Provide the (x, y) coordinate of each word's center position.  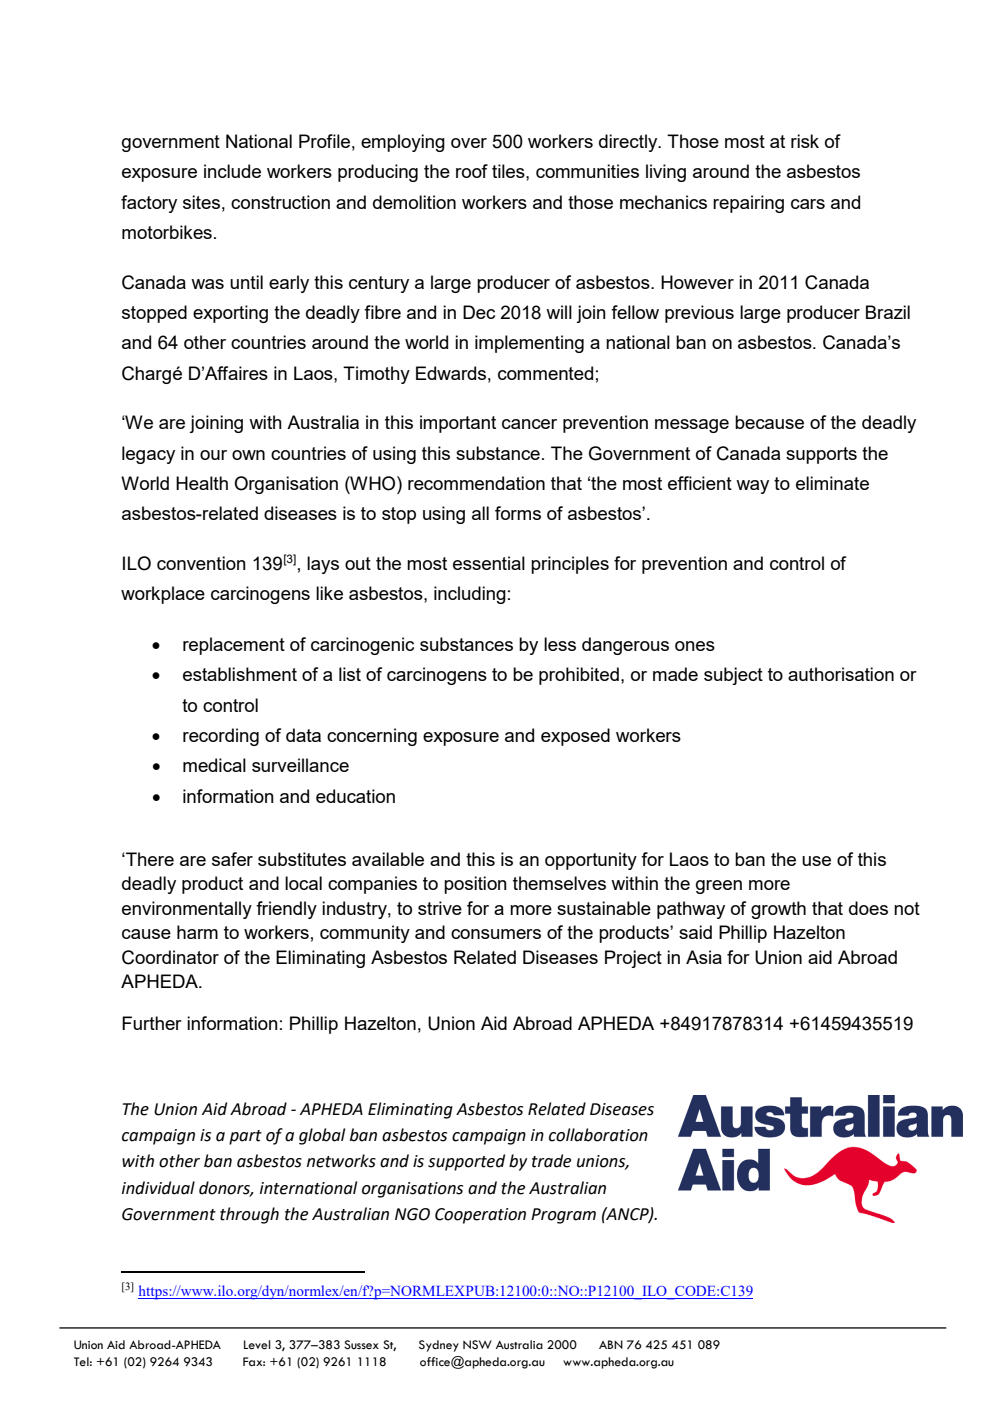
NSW (477, 1344)
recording (221, 737)
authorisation (841, 674)
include (232, 171)
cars (808, 204)
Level (257, 1345)
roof (472, 171)
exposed (575, 737)
